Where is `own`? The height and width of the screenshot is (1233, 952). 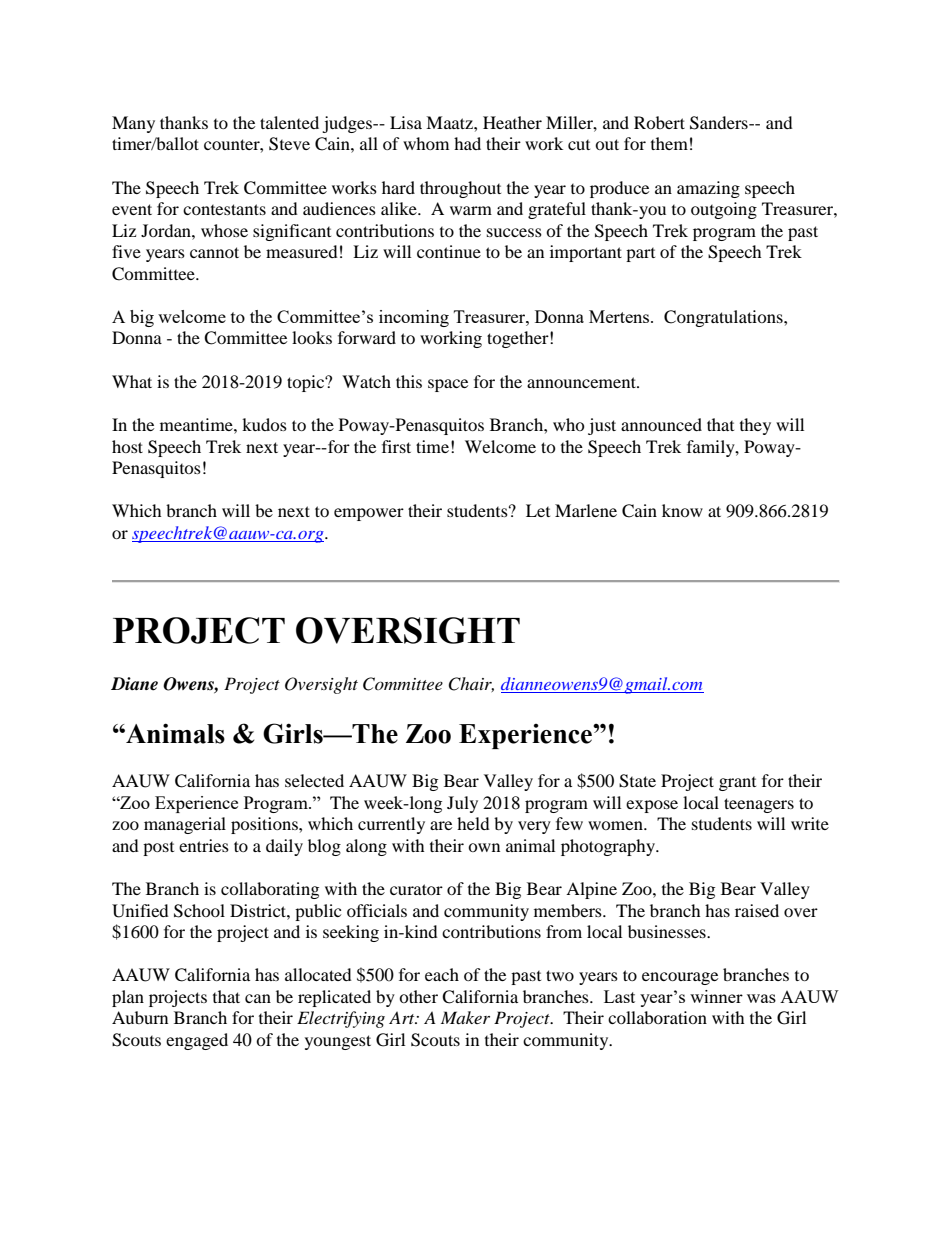
own is located at coordinates (484, 847).
